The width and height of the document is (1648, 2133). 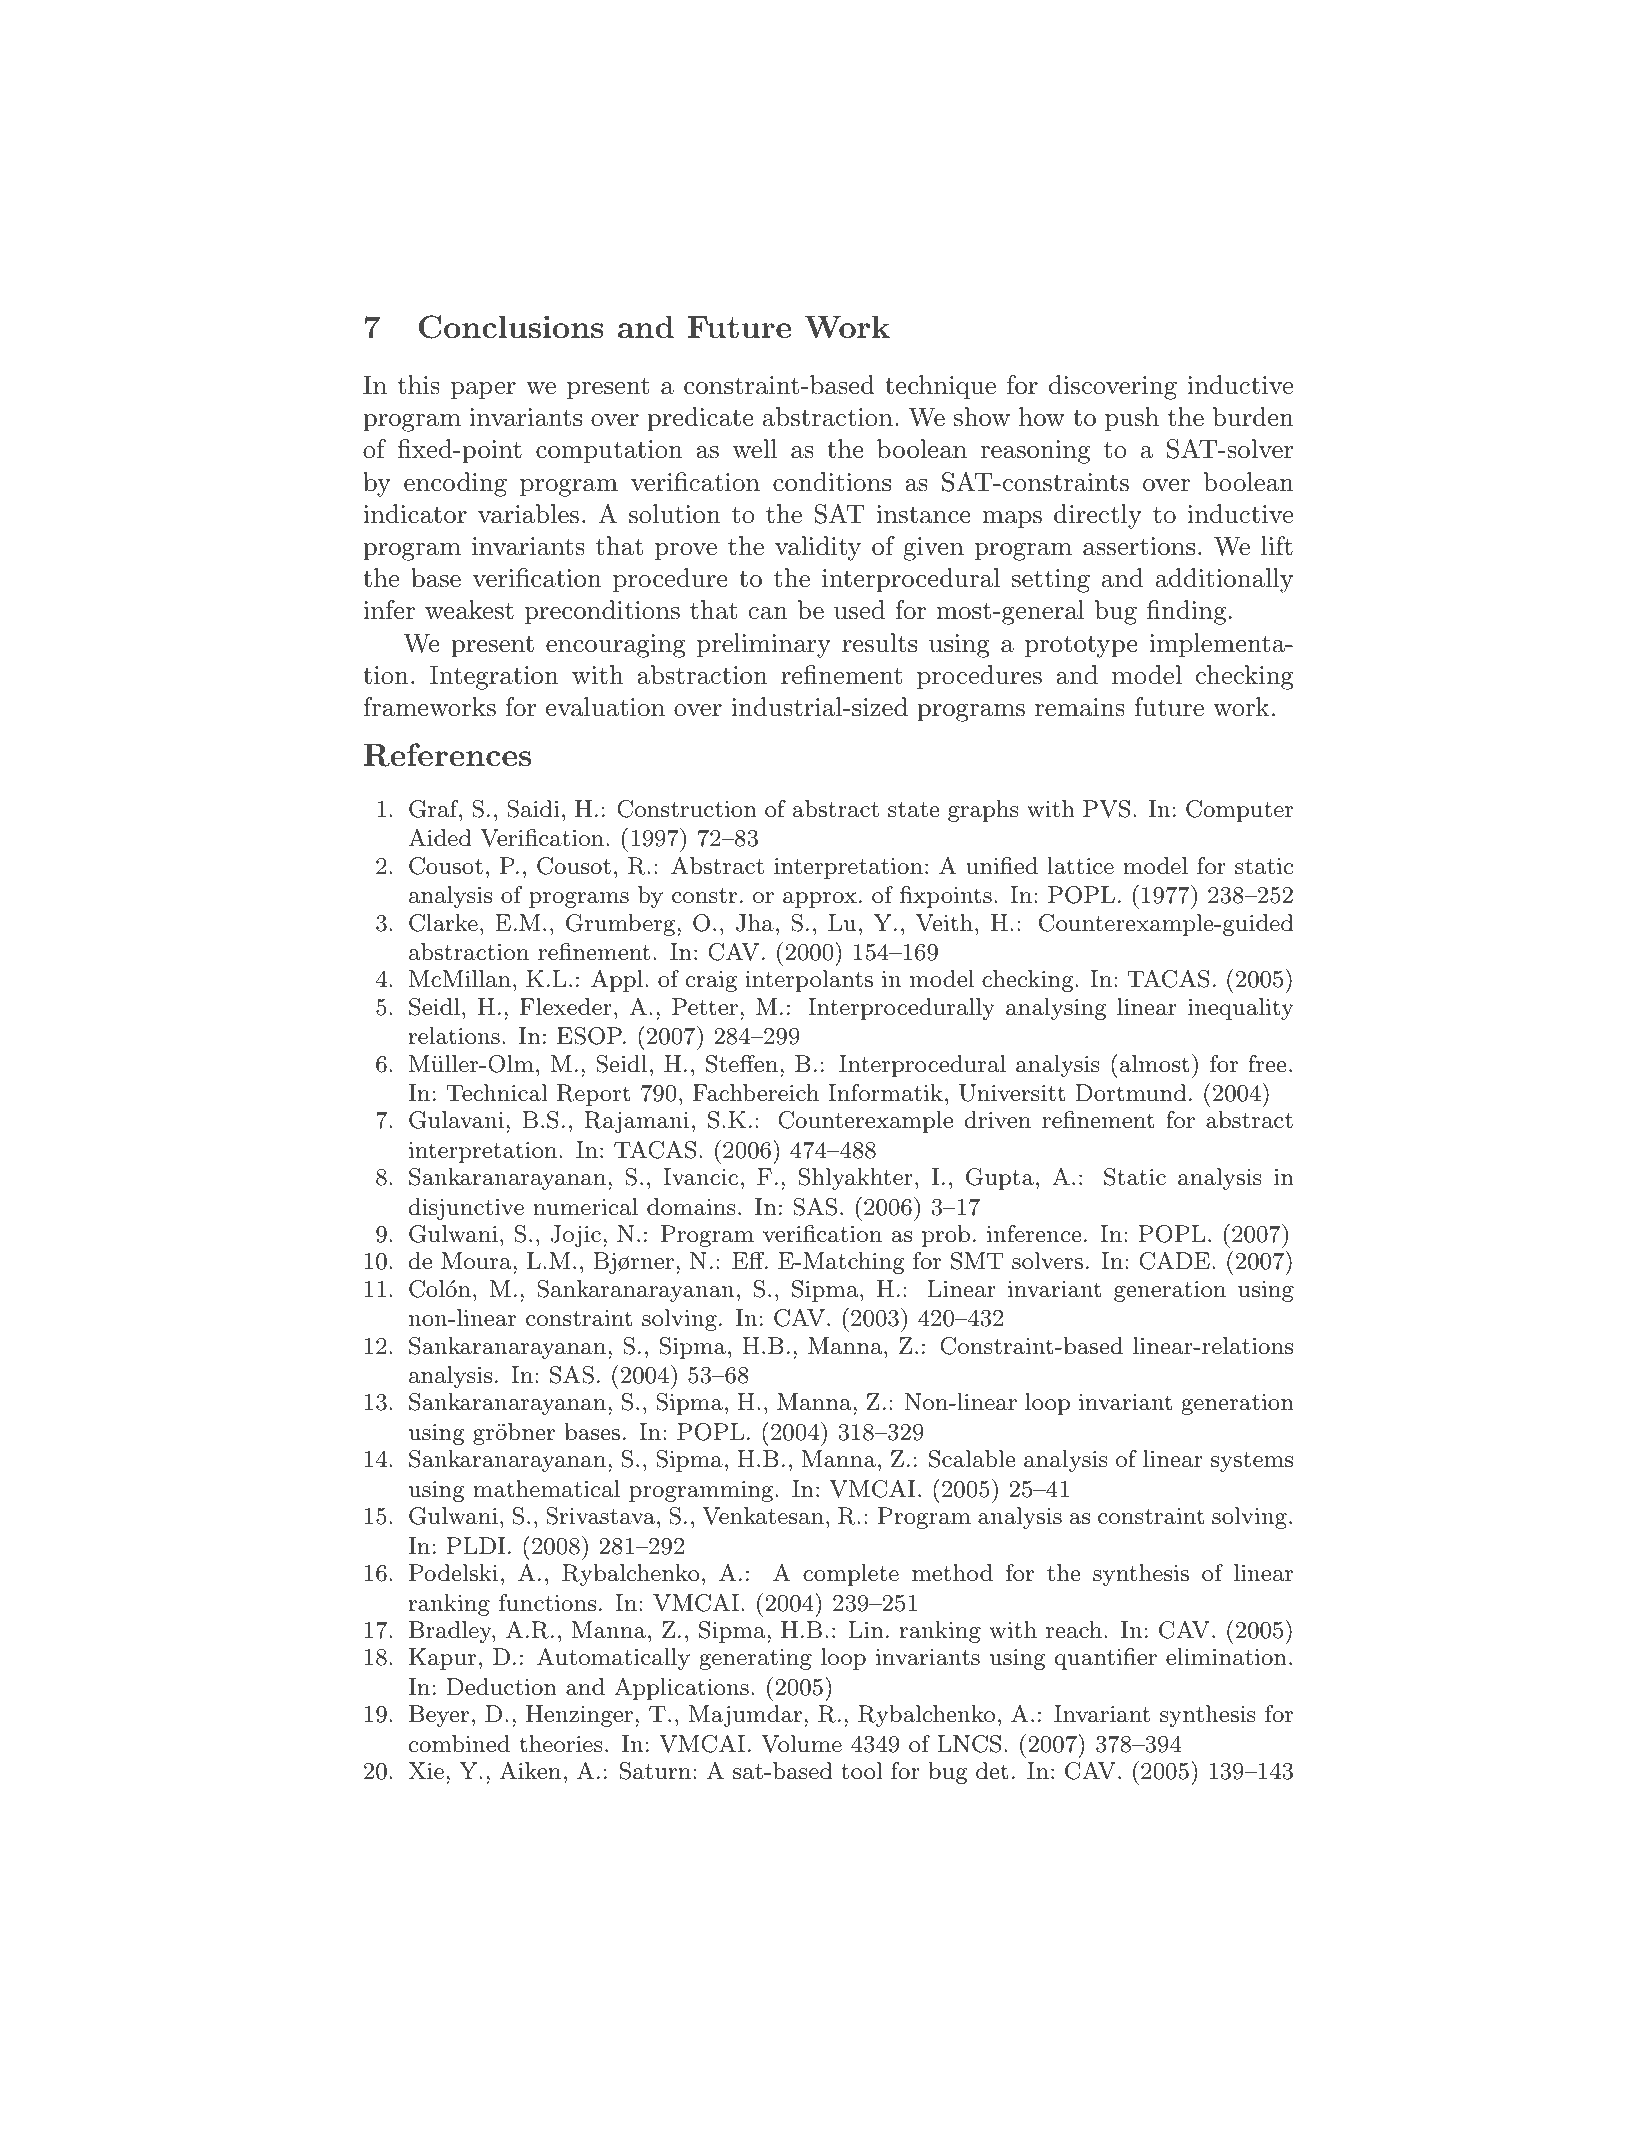 What do you see at coordinates (1252, 1462) in the document?
I see `systems` at bounding box center [1252, 1462].
